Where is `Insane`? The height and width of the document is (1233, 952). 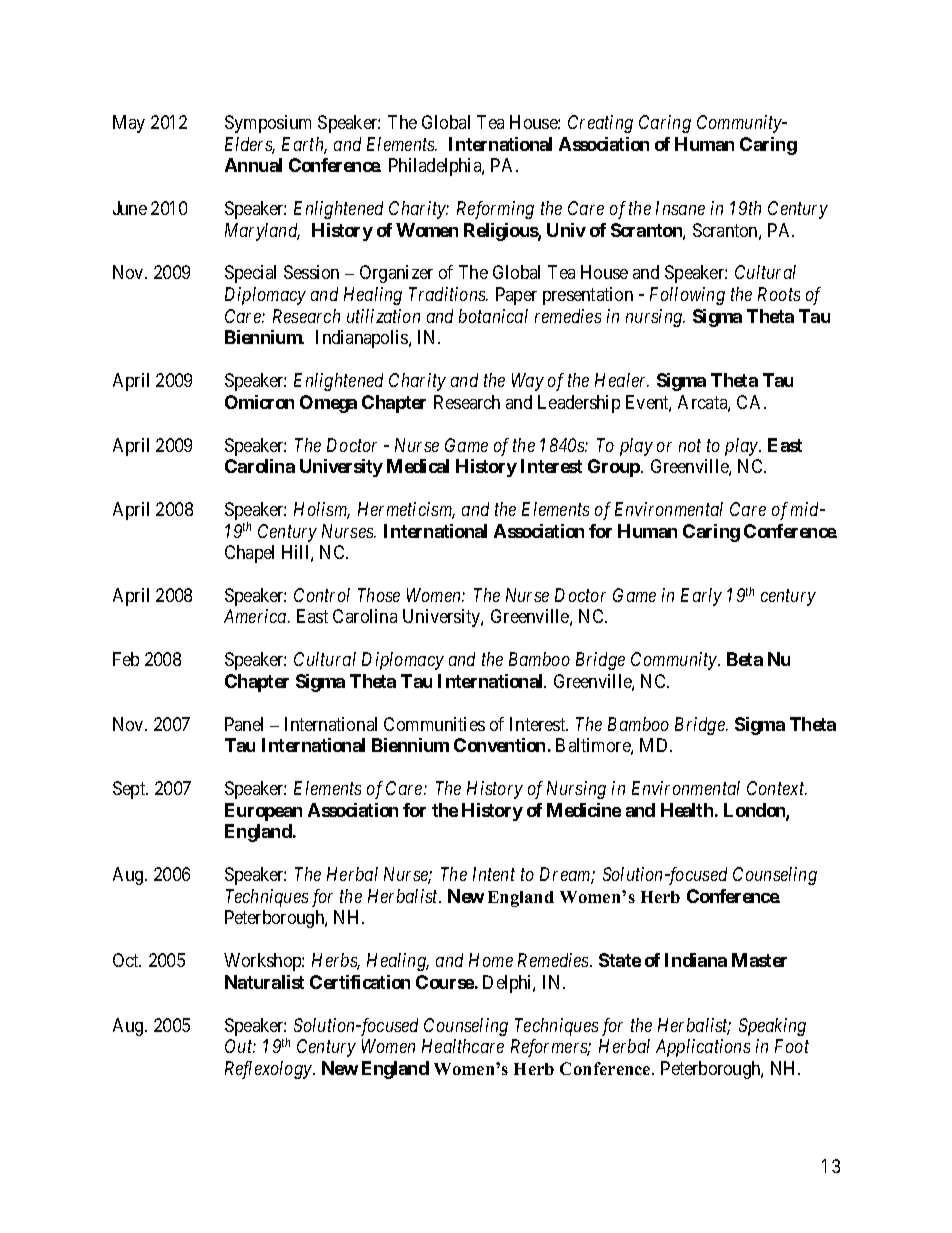
Insane is located at coordinates (680, 208).
